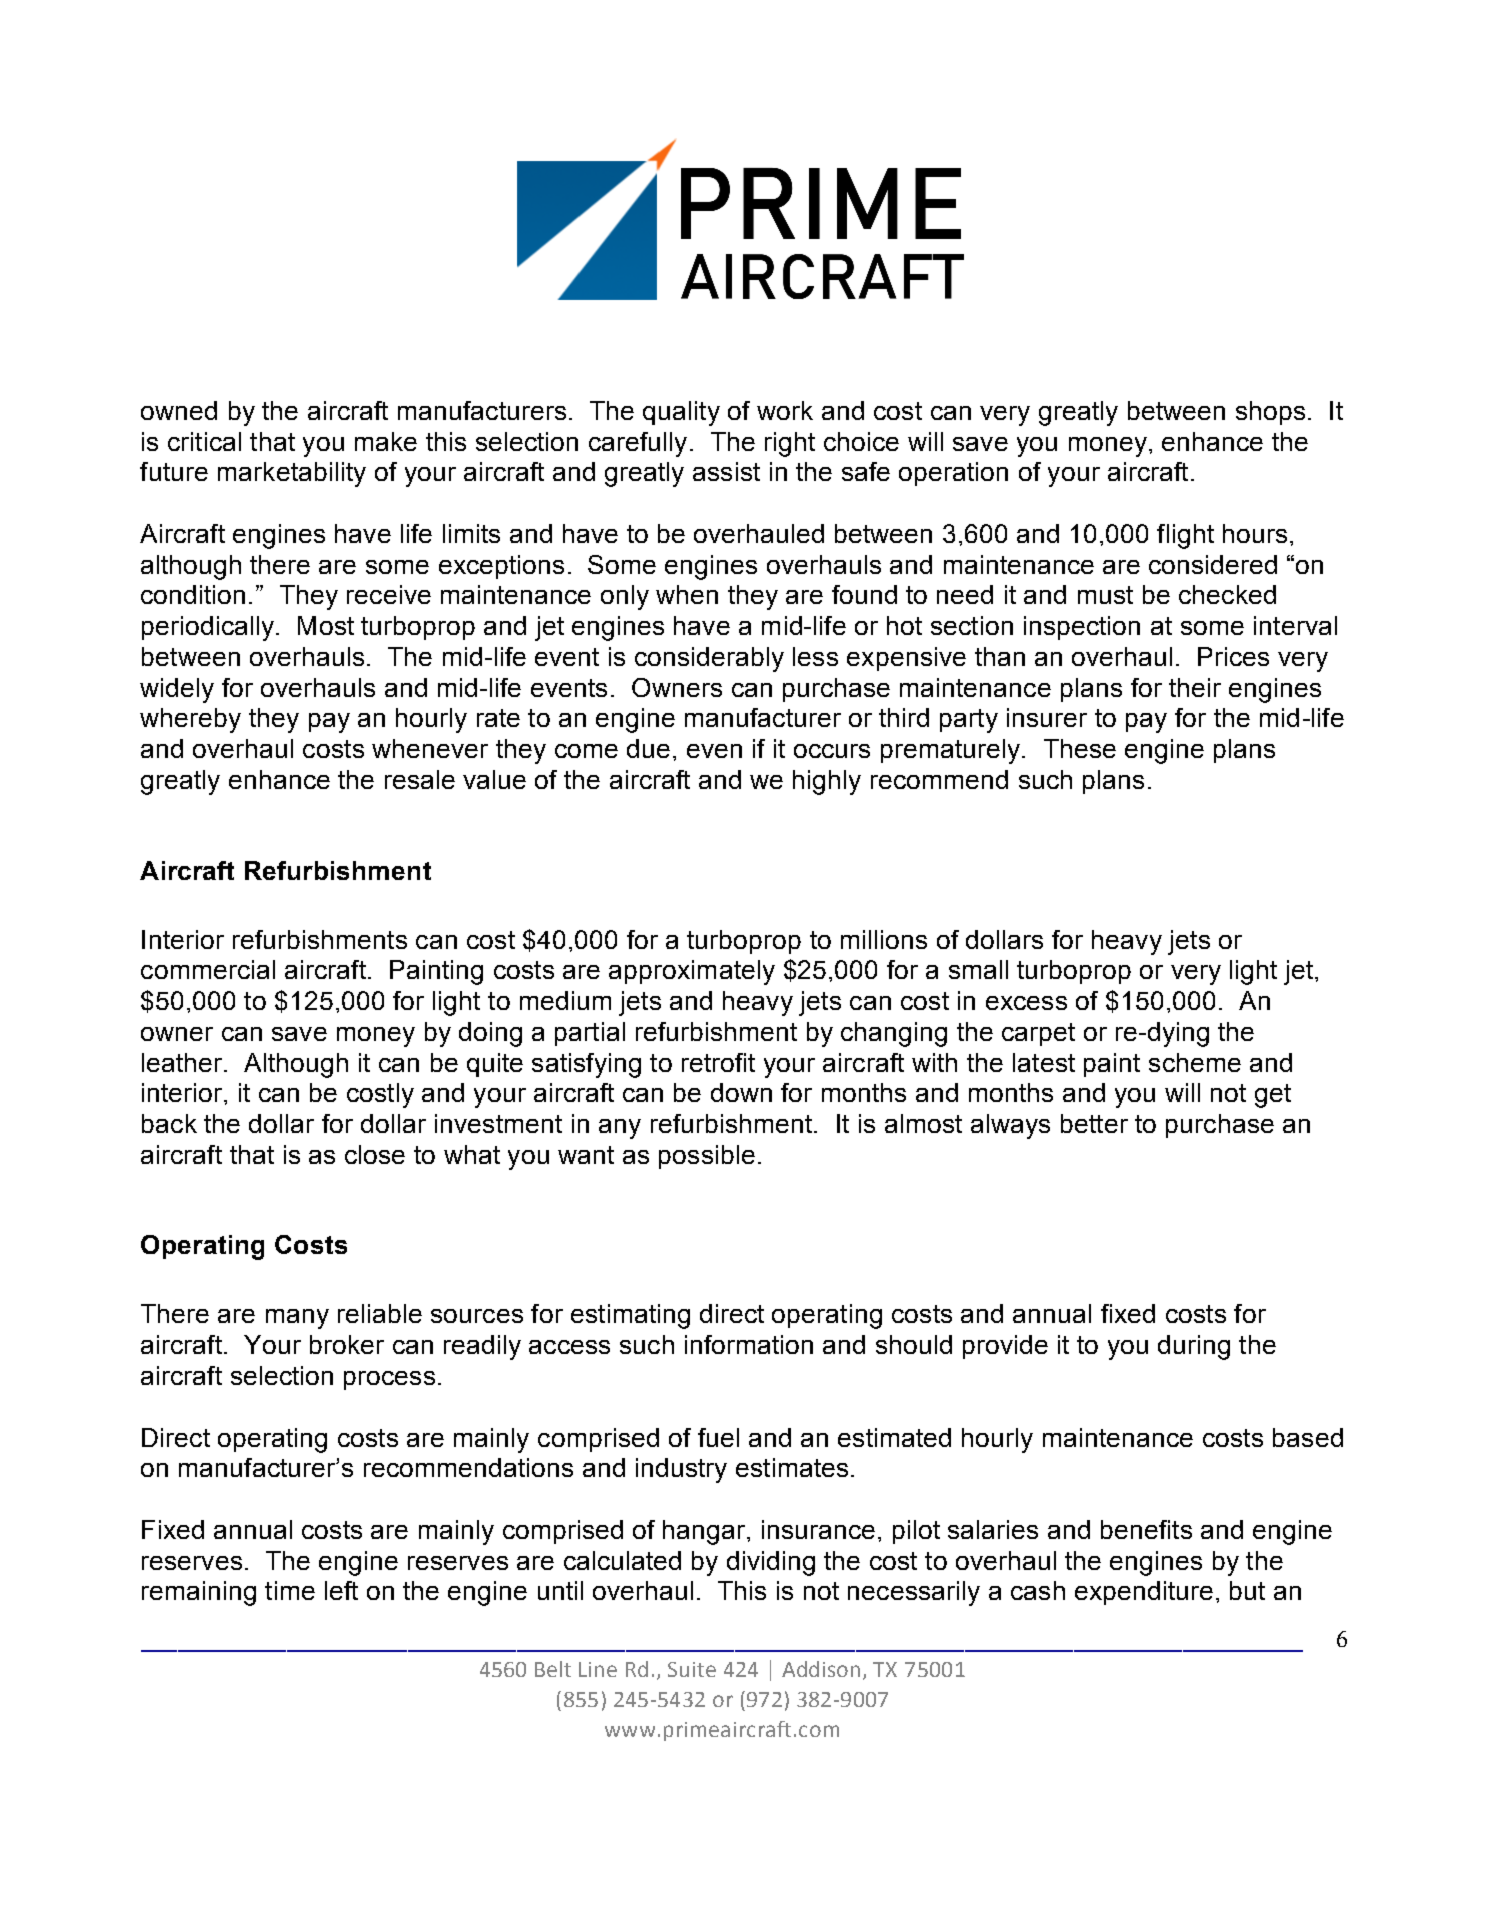 The image size is (1488, 1926). Describe the element at coordinates (726, 471) in the screenshot. I see `assist` at that location.
